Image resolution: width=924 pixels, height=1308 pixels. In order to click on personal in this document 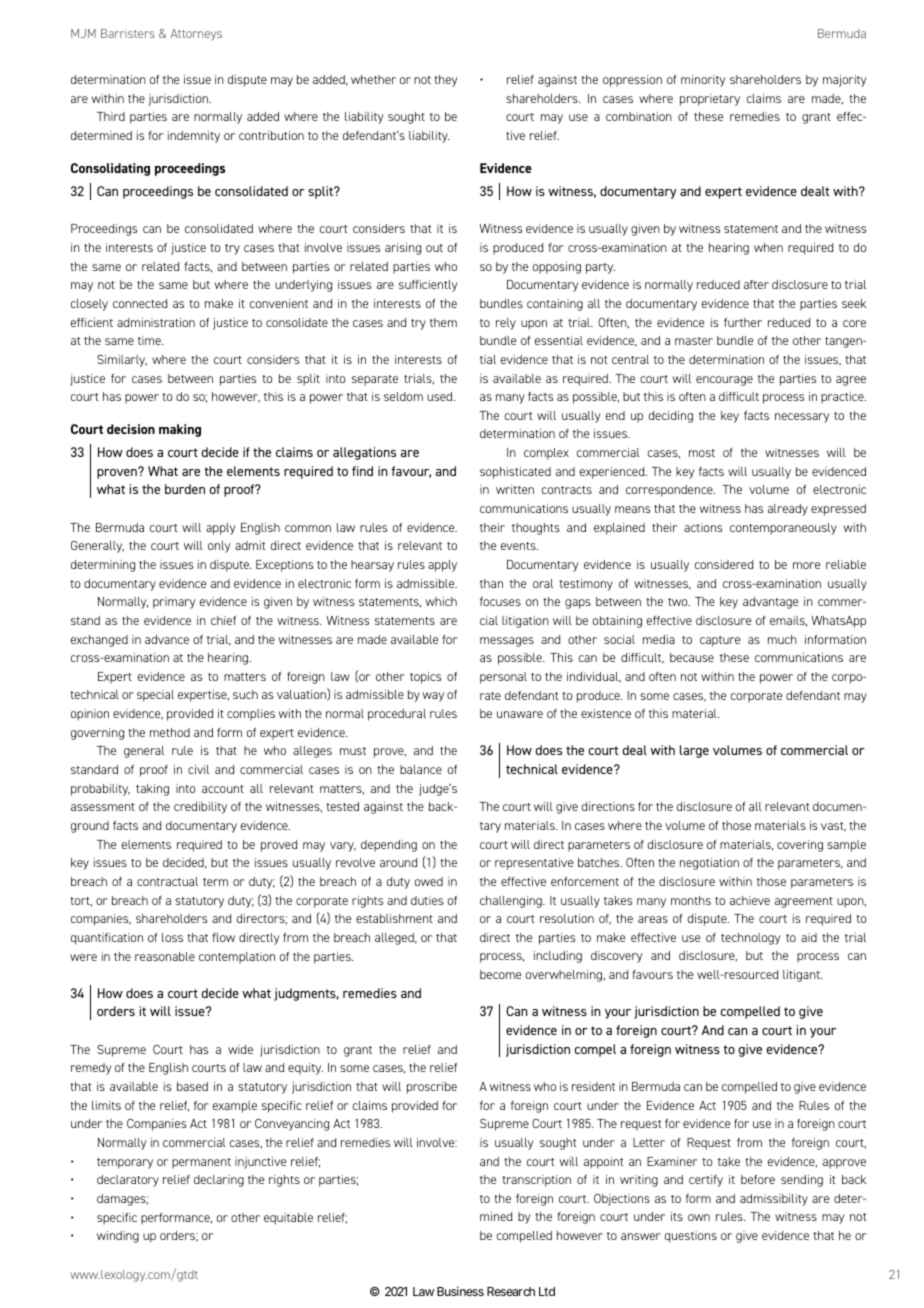, I will do `click(503, 678)`.
